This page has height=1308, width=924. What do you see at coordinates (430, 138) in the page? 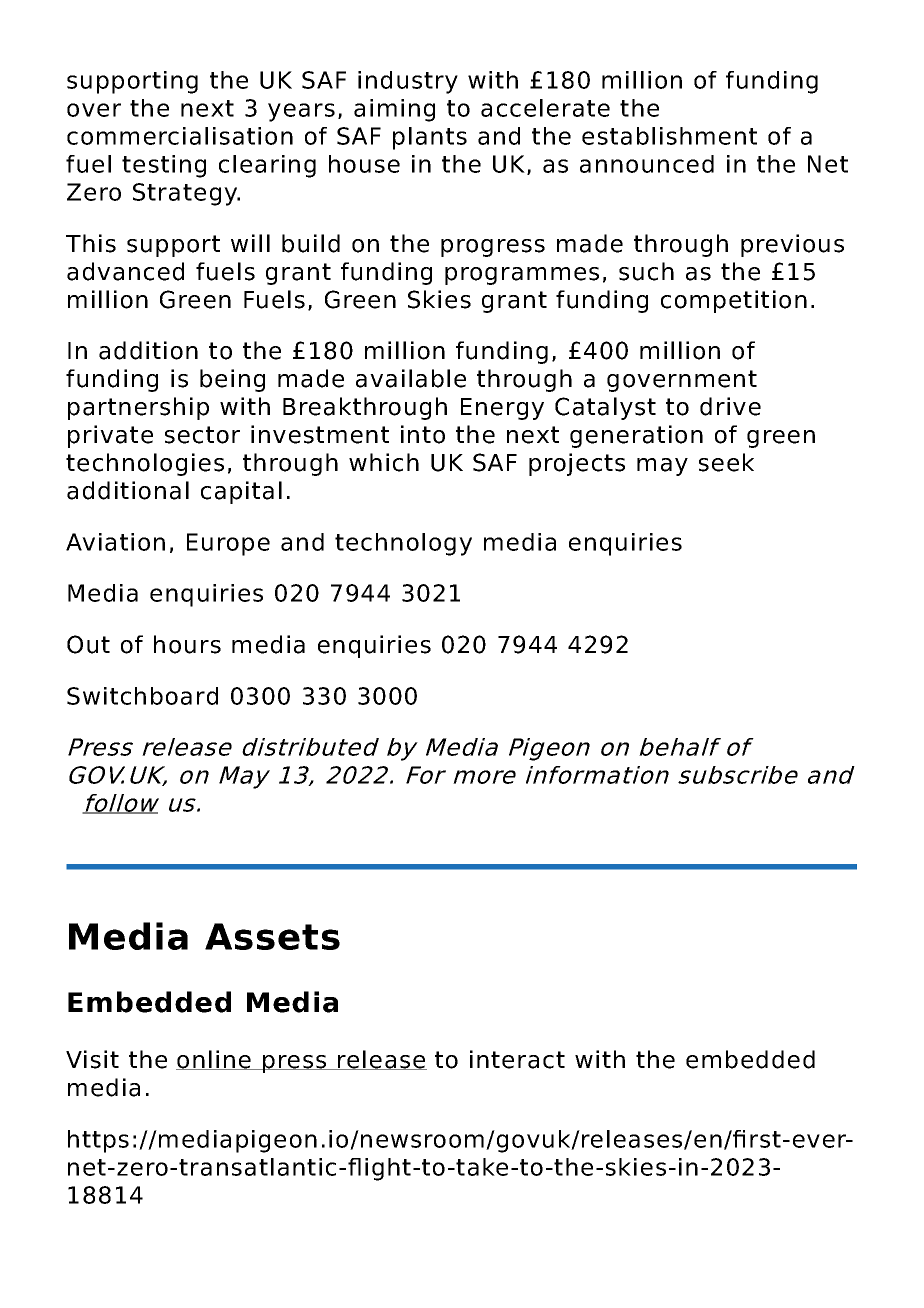
I see `plants` at bounding box center [430, 138].
